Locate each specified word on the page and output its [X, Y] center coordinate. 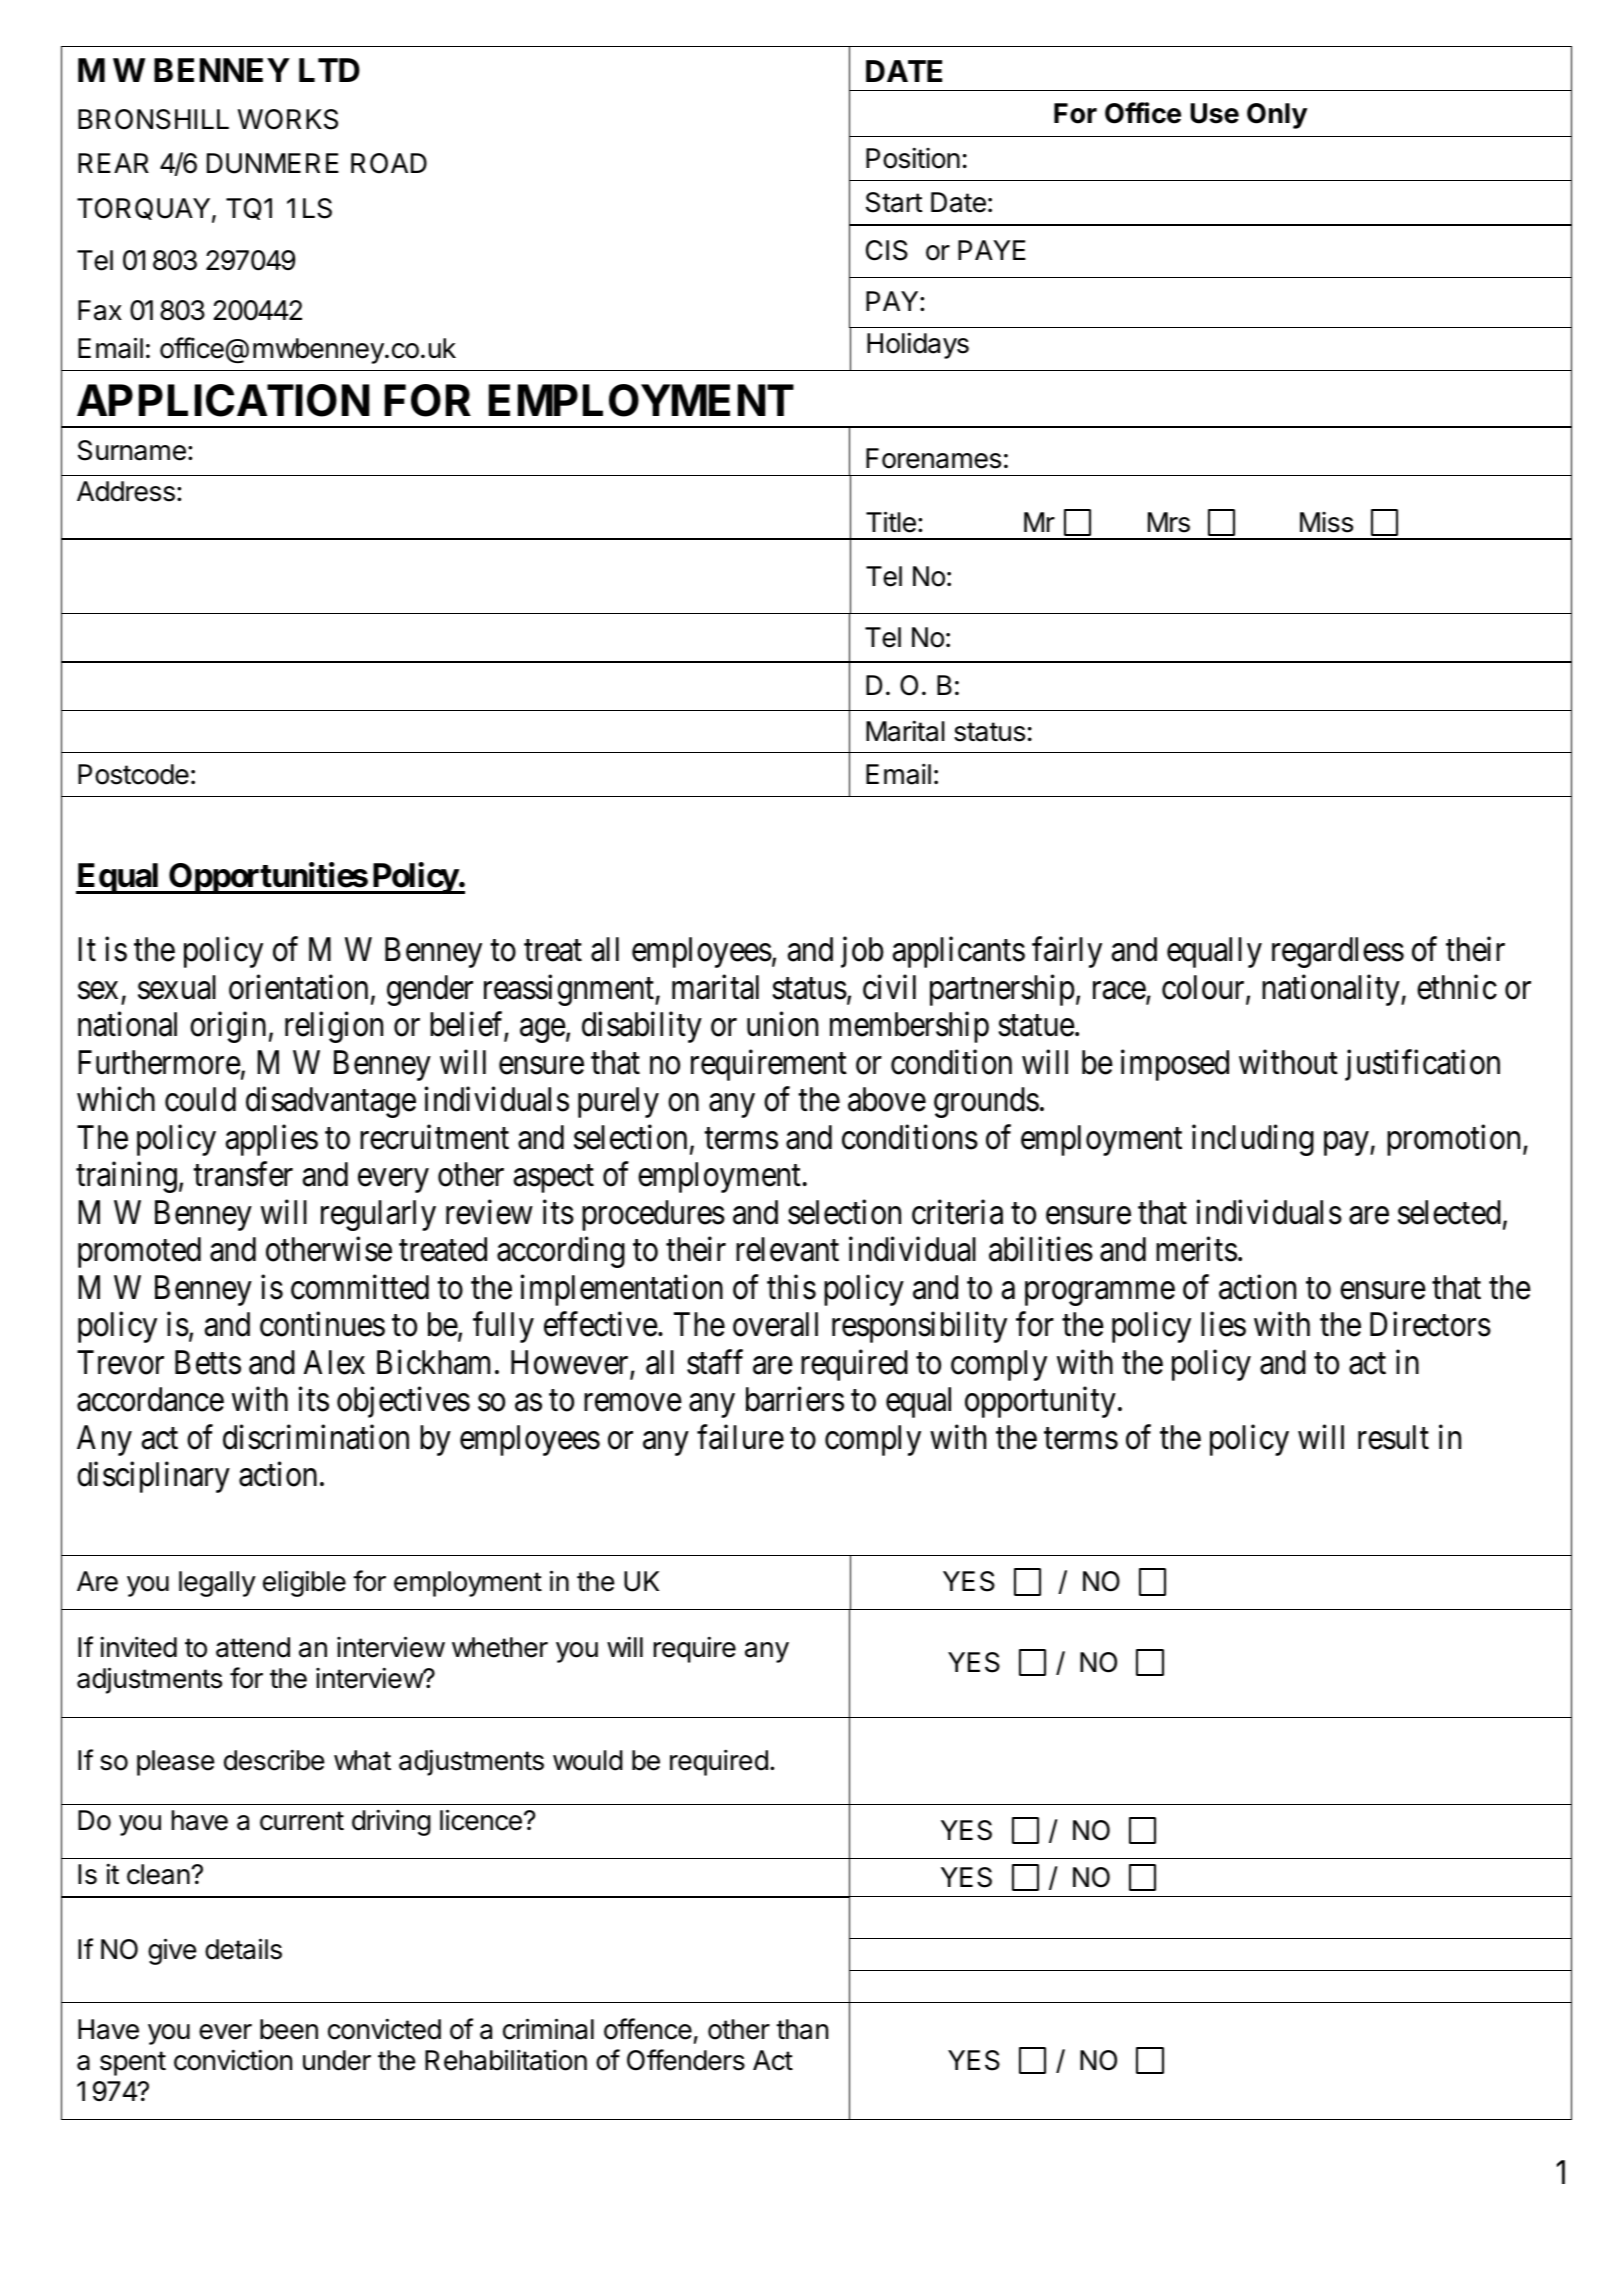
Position [913, 158]
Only [1277, 116]
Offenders [686, 2060]
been [289, 2029]
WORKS [288, 119]
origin [228, 1027]
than [802, 2029]
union [782, 1024]
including [1253, 1140]
